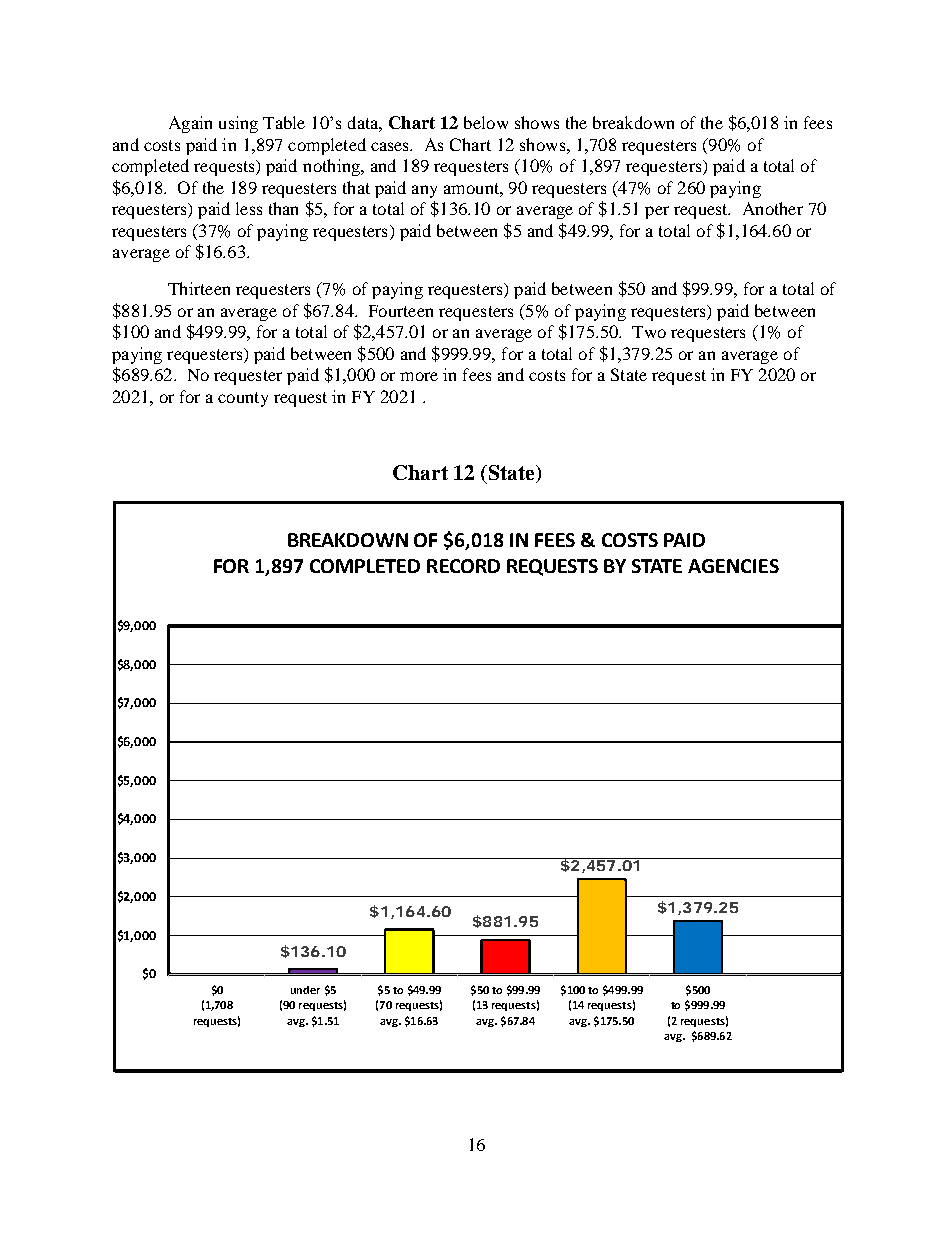 The image size is (952, 1233). What do you see at coordinates (238, 124) in the screenshot?
I see `using` at bounding box center [238, 124].
